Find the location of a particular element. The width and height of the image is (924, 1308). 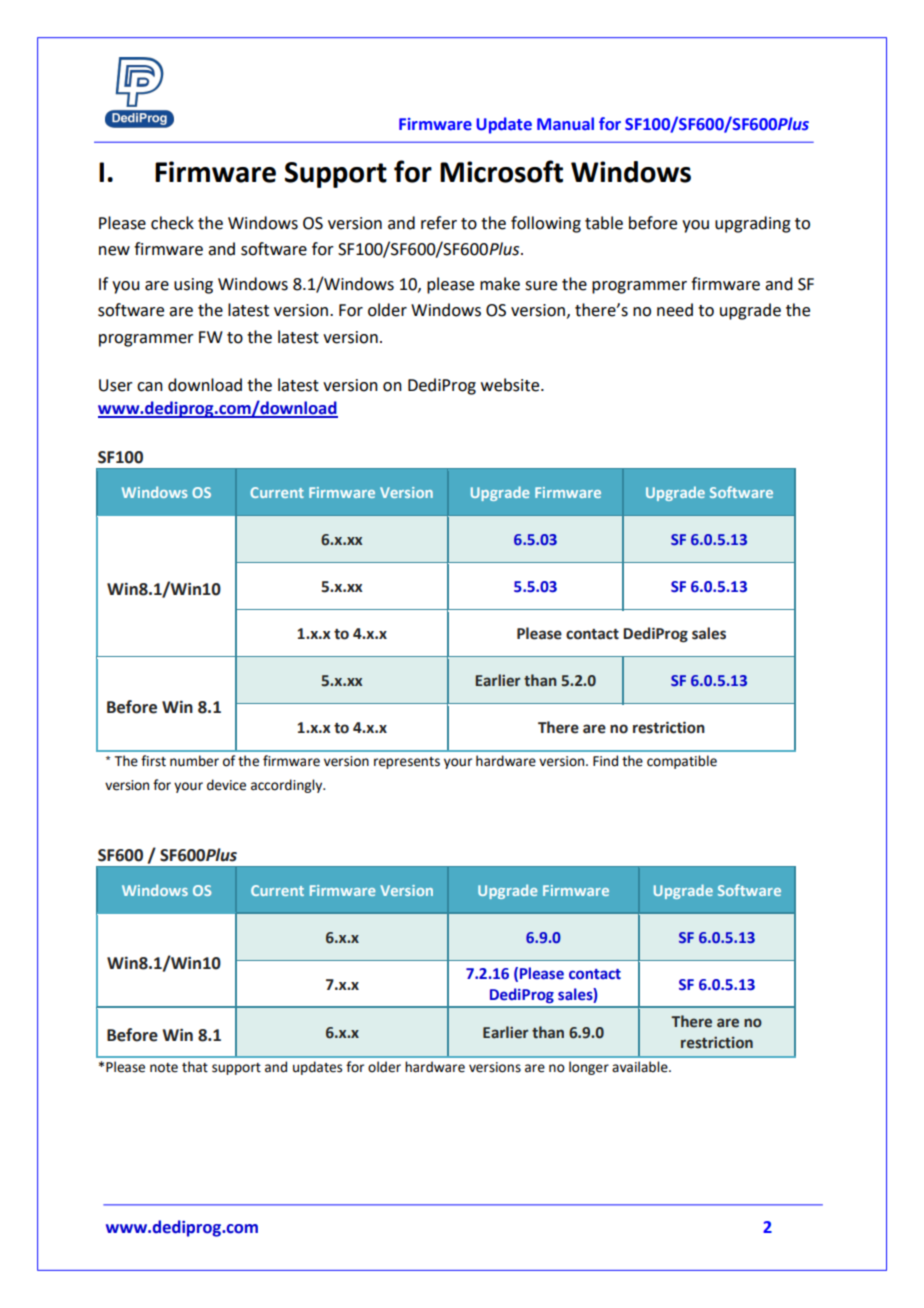

represents is located at coordinates (407, 763).
